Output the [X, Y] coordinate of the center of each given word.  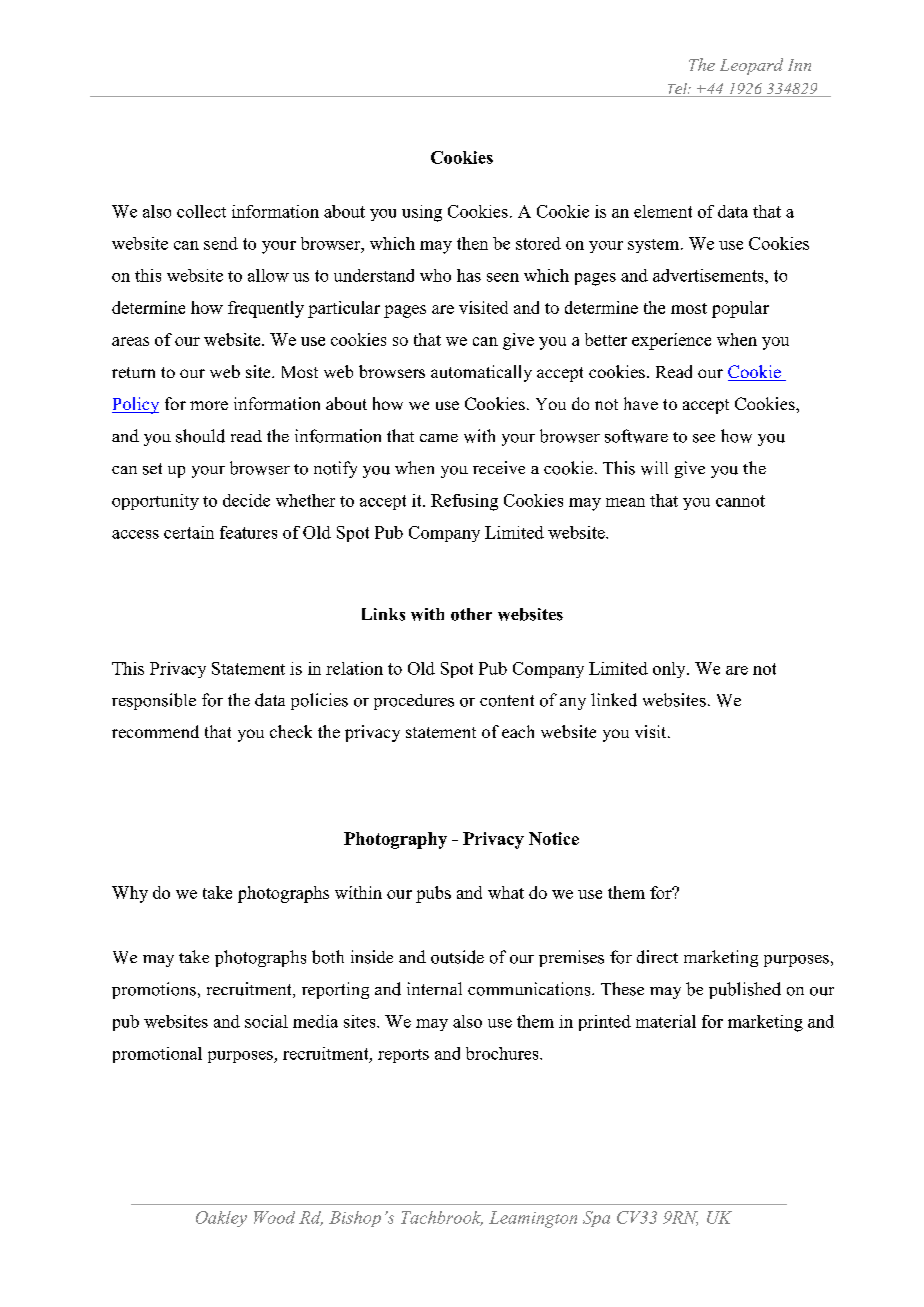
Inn [799, 65]
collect [201, 211]
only [670, 670]
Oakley [221, 1219]
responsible [154, 701]
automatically [481, 373]
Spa [596, 1219]
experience [671, 341]
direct [657, 957]
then [472, 243]
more [209, 405]
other [471, 614]
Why [130, 894]
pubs [433, 894]
